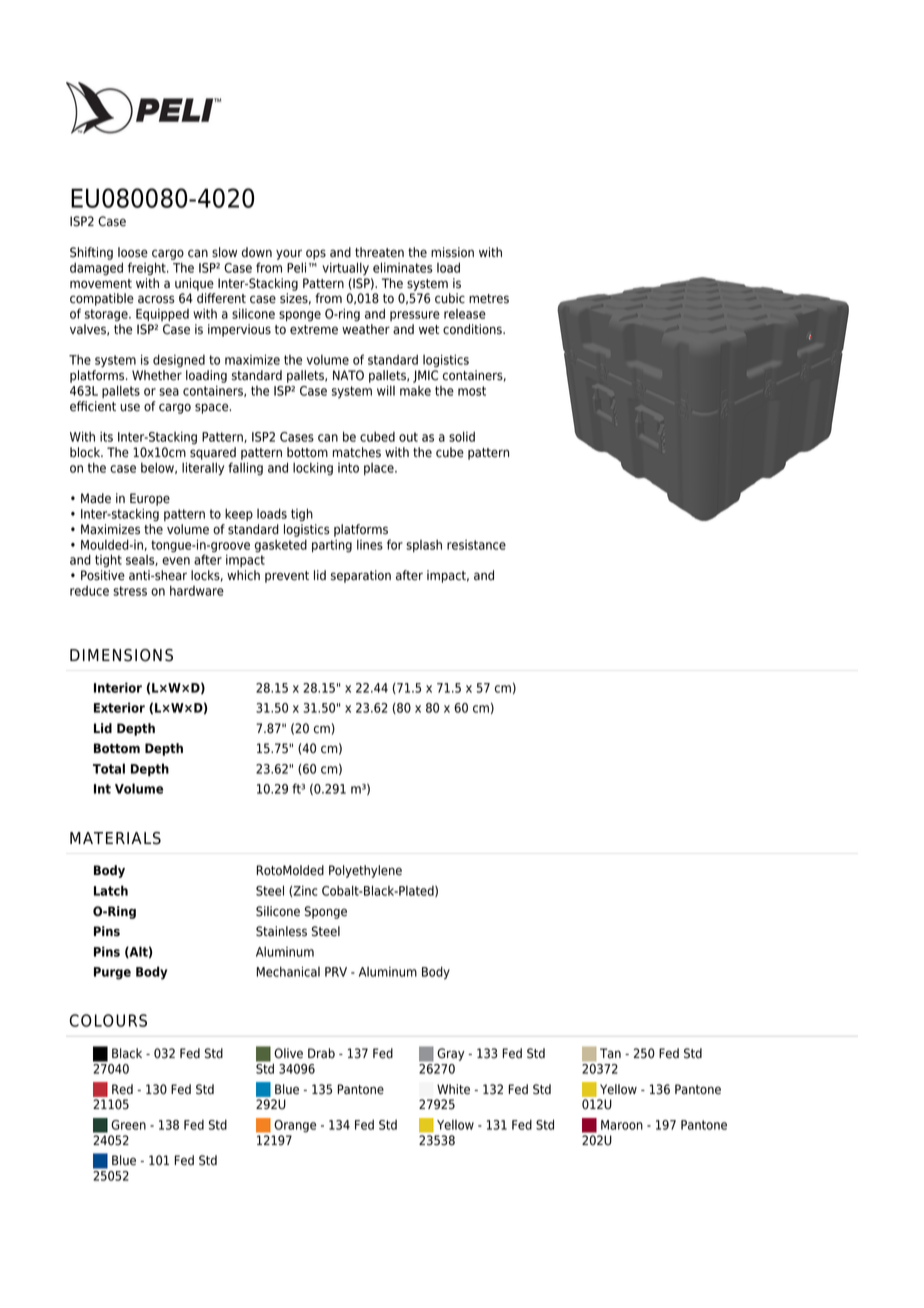 This screenshot has width=924, height=1308. What do you see at coordinates (111, 890) in the screenshot?
I see `Latch` at bounding box center [111, 890].
